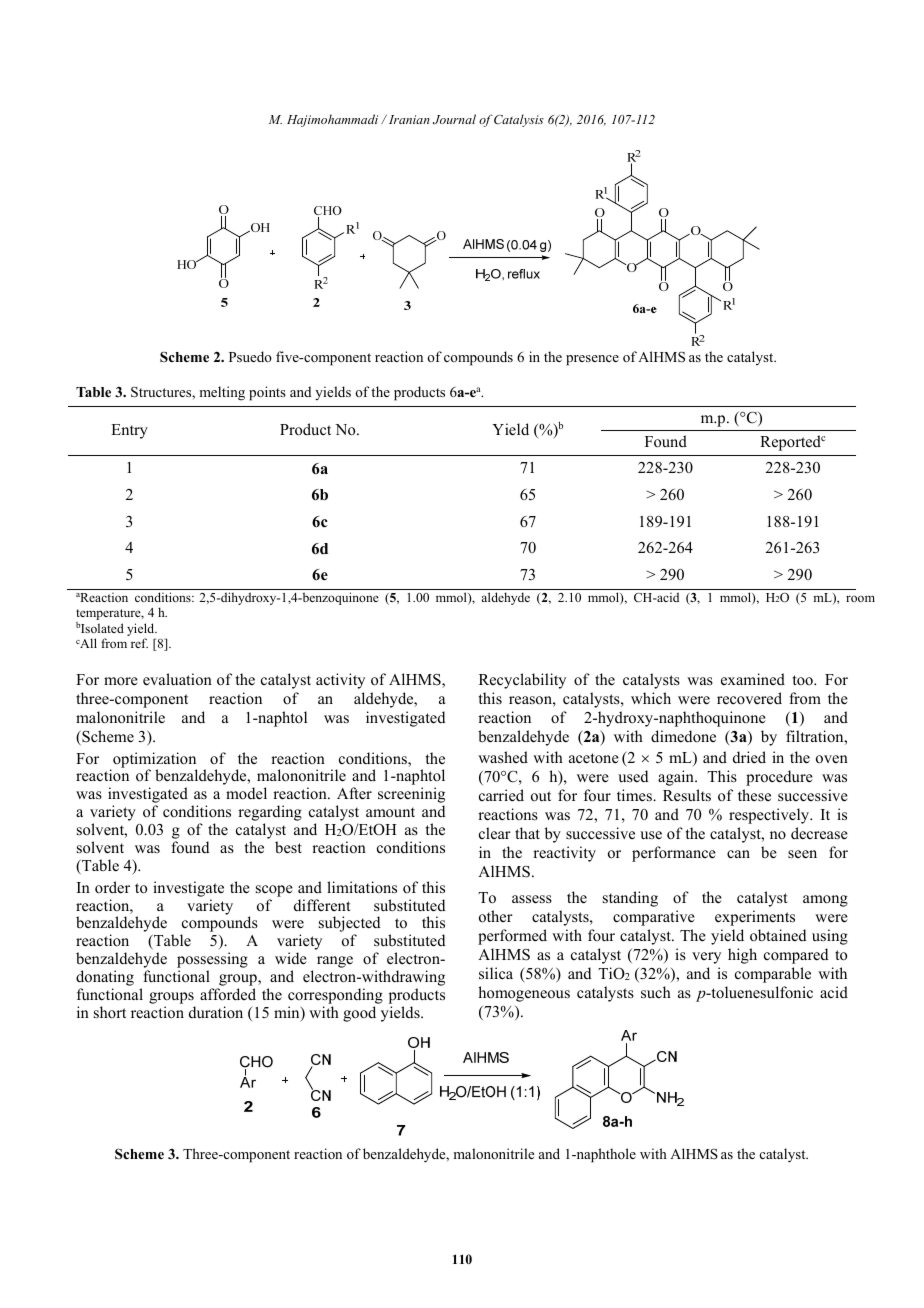  What do you see at coordinates (267, 393) in the document?
I see `points` at bounding box center [267, 393].
